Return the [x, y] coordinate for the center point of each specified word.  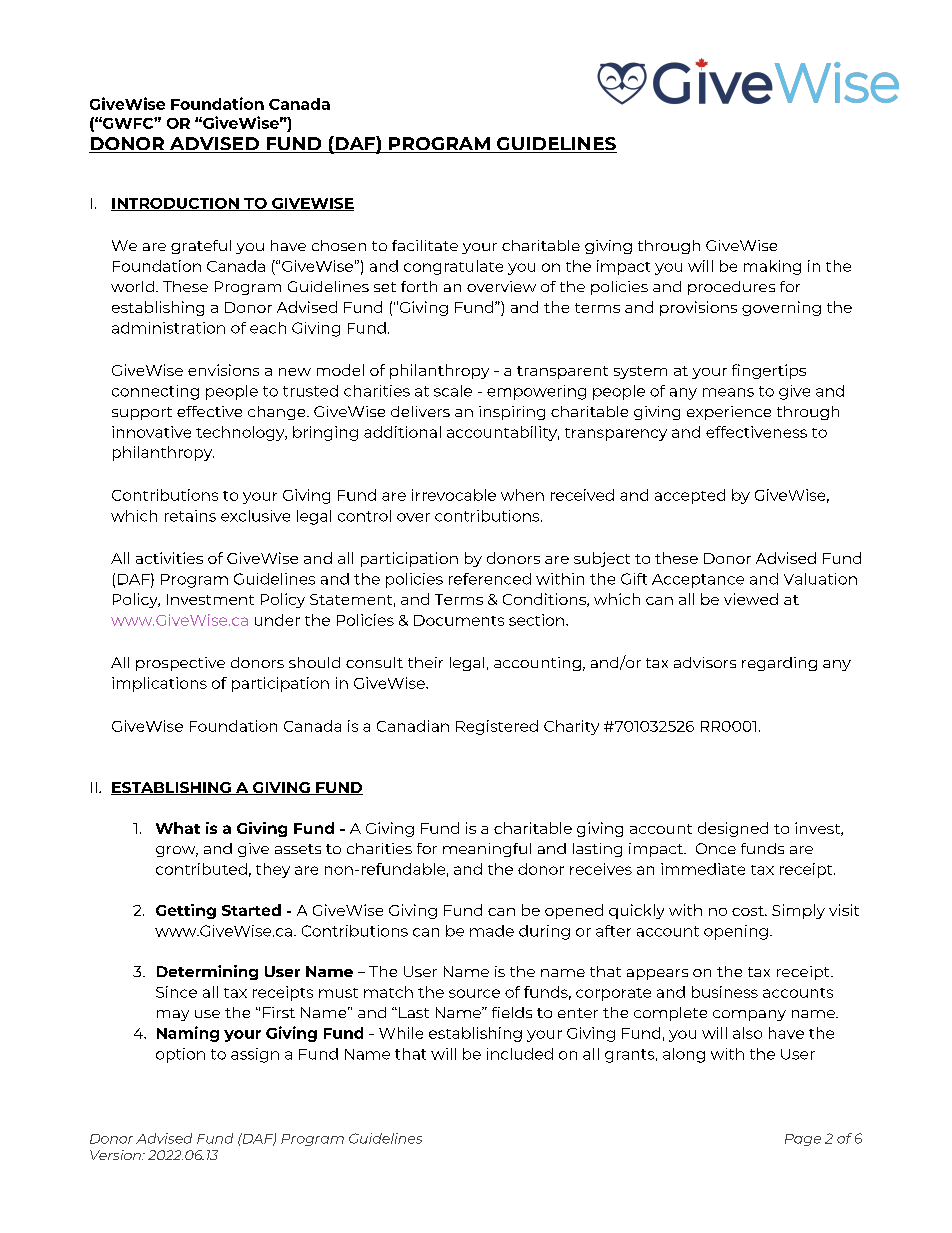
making [772, 267]
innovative [151, 432]
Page [803, 1140]
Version [116, 1155]
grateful [201, 247]
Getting [186, 911]
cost [749, 911]
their [425, 662]
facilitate [425, 245]
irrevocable [454, 495]
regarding [779, 664]
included [520, 1054]
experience [729, 413]
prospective [180, 664]
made [492, 931]
